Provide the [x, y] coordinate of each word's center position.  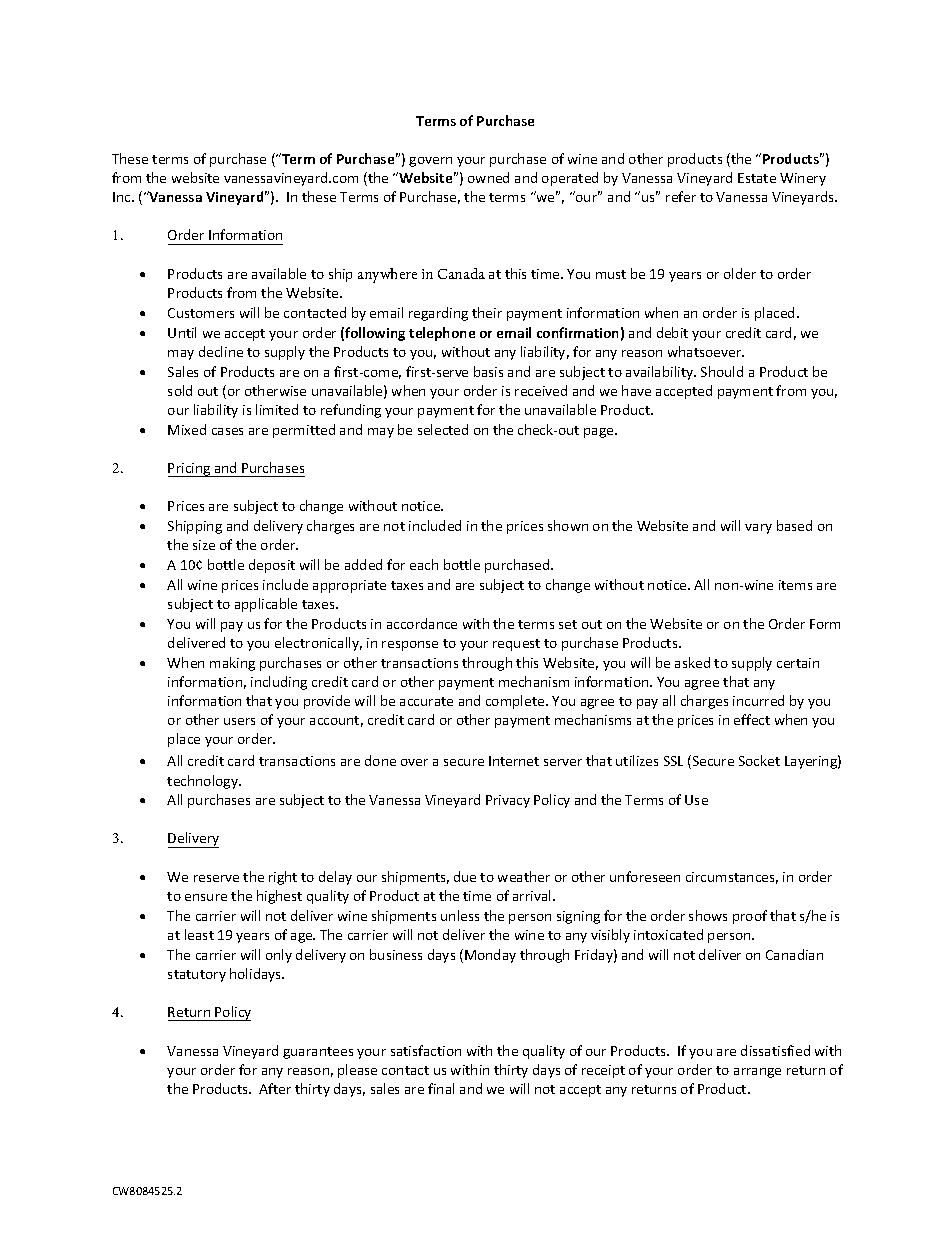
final [441, 1088]
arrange [757, 1073]
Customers [201, 313]
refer [681, 196]
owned [488, 177]
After [275, 1088]
